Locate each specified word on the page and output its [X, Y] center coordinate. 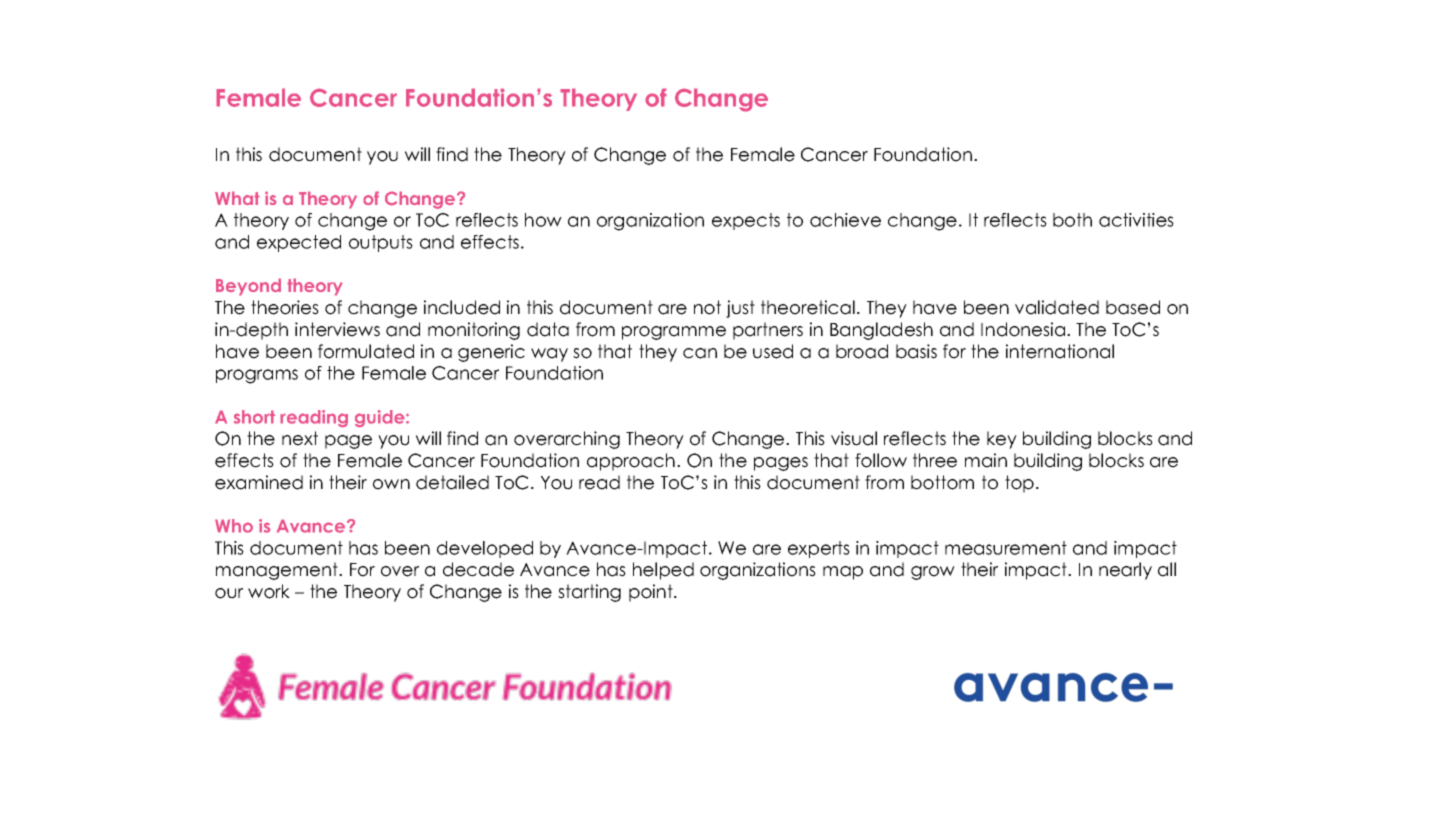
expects [746, 221]
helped [663, 571]
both [1072, 220]
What [237, 198]
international [1060, 351]
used [773, 351]
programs [257, 376]
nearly [1125, 571]
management [278, 571]
